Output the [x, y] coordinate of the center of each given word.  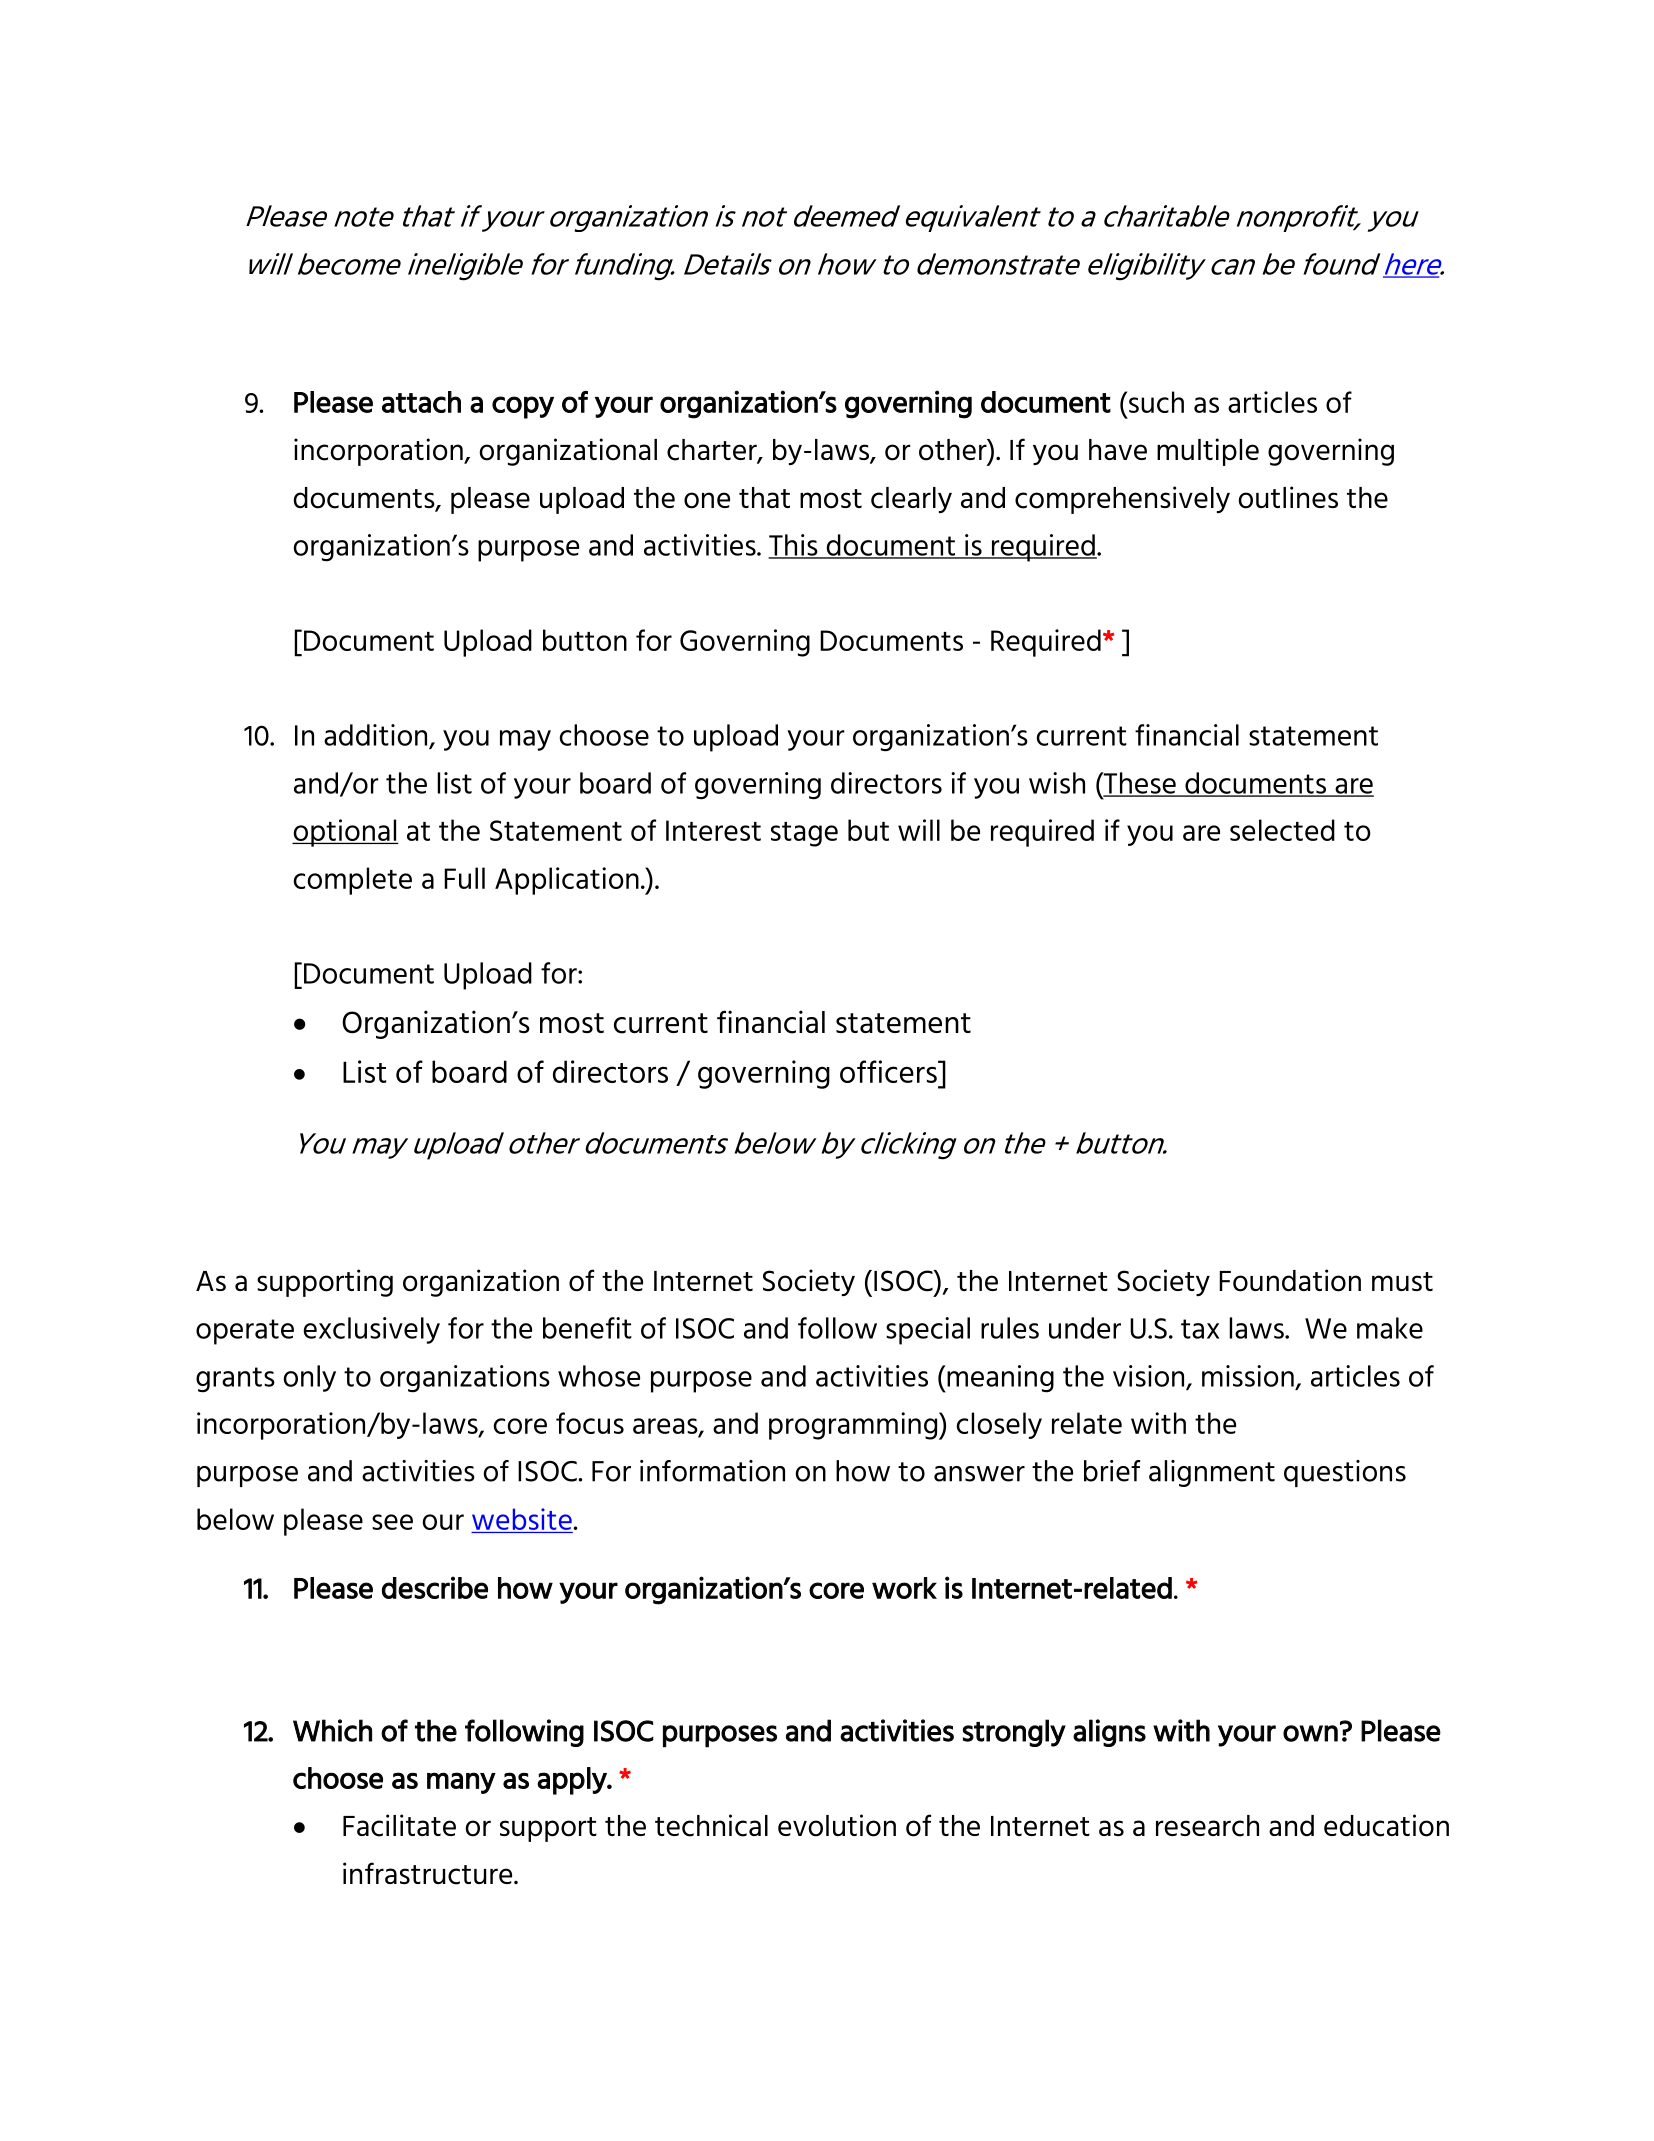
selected [1282, 830]
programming [854, 1426]
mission [1248, 1376]
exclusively [372, 1330]
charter [713, 451]
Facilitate [399, 1825]
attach [421, 402]
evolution [837, 1825]
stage [804, 834]
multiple [1208, 452]
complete [352, 881]
